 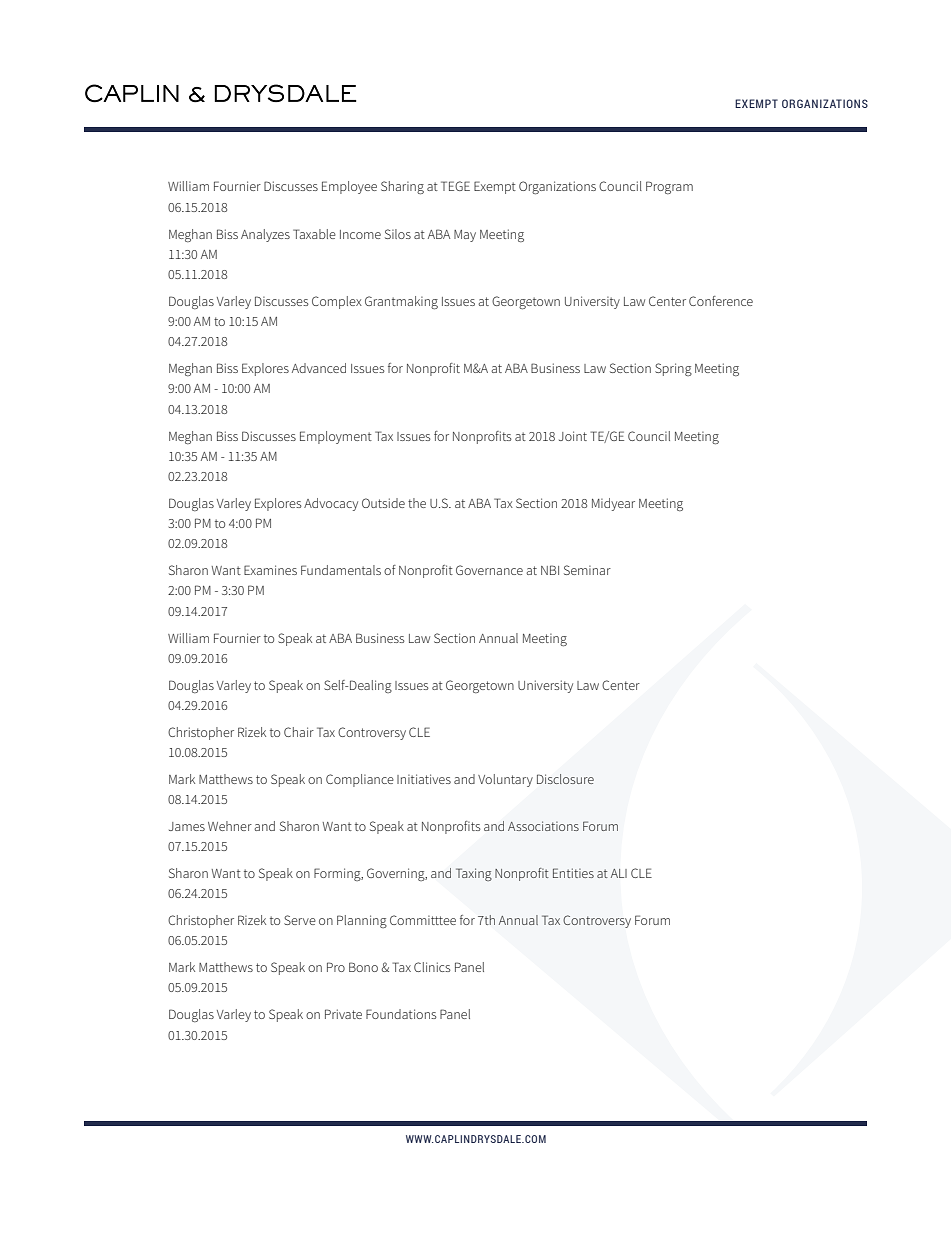 I want to click on Examines, so click(x=270, y=570).
